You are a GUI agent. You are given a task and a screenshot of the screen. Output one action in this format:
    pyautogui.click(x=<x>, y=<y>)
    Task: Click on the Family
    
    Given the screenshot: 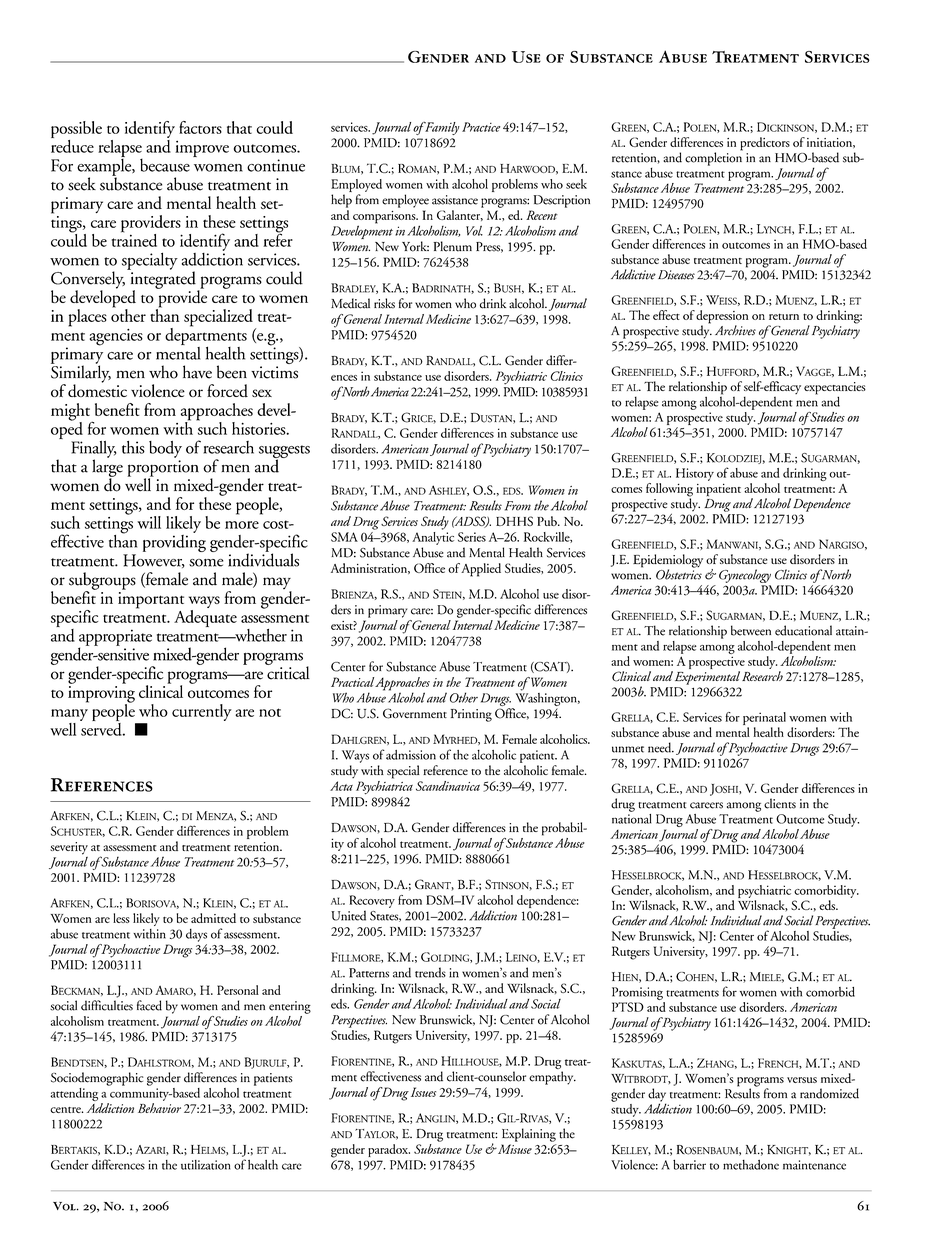 What is the action you would take?
    pyautogui.click(x=441, y=128)
